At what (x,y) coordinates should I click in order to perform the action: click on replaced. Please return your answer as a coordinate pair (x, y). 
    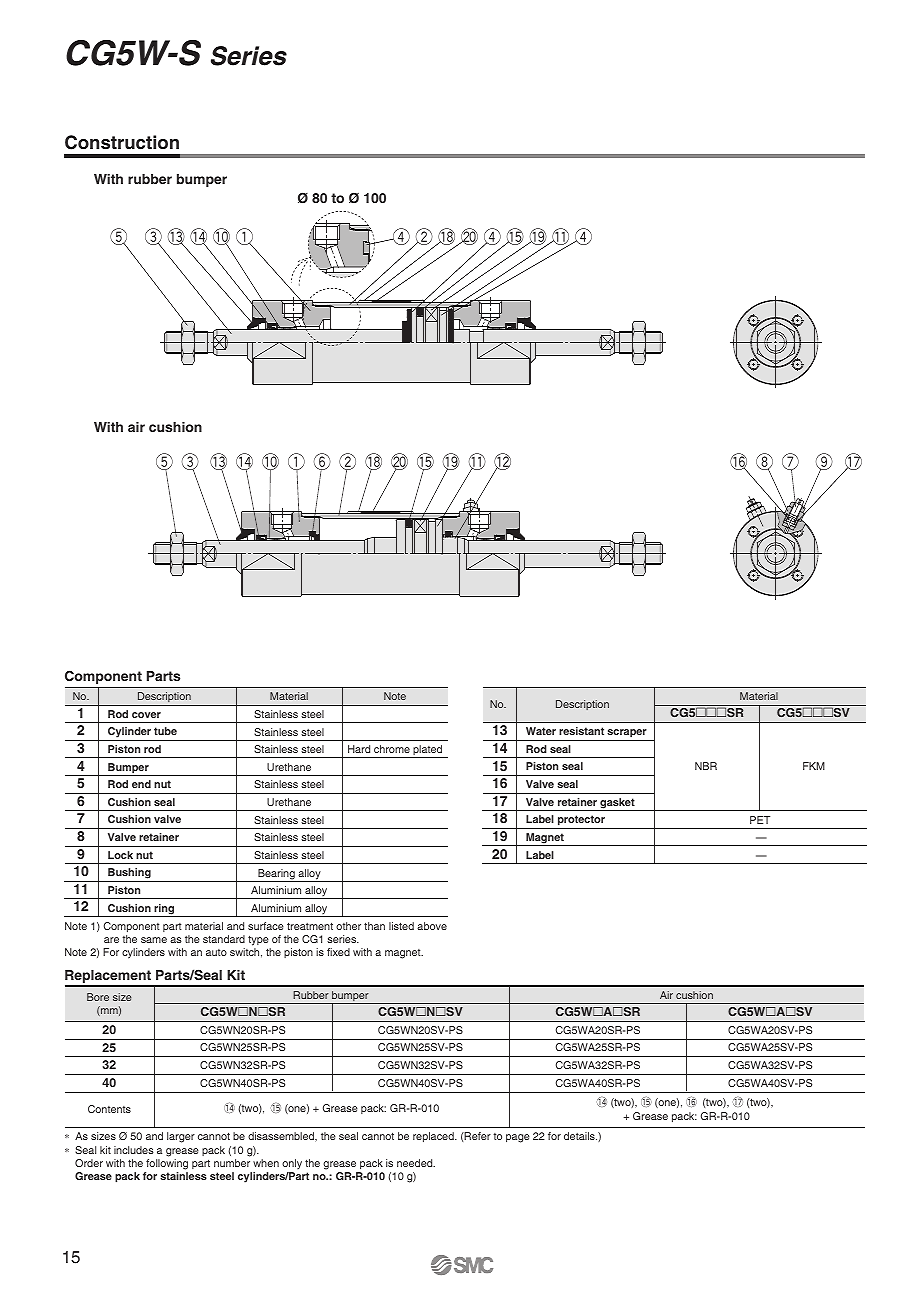
    Looking at the image, I should click on (434, 1137).
